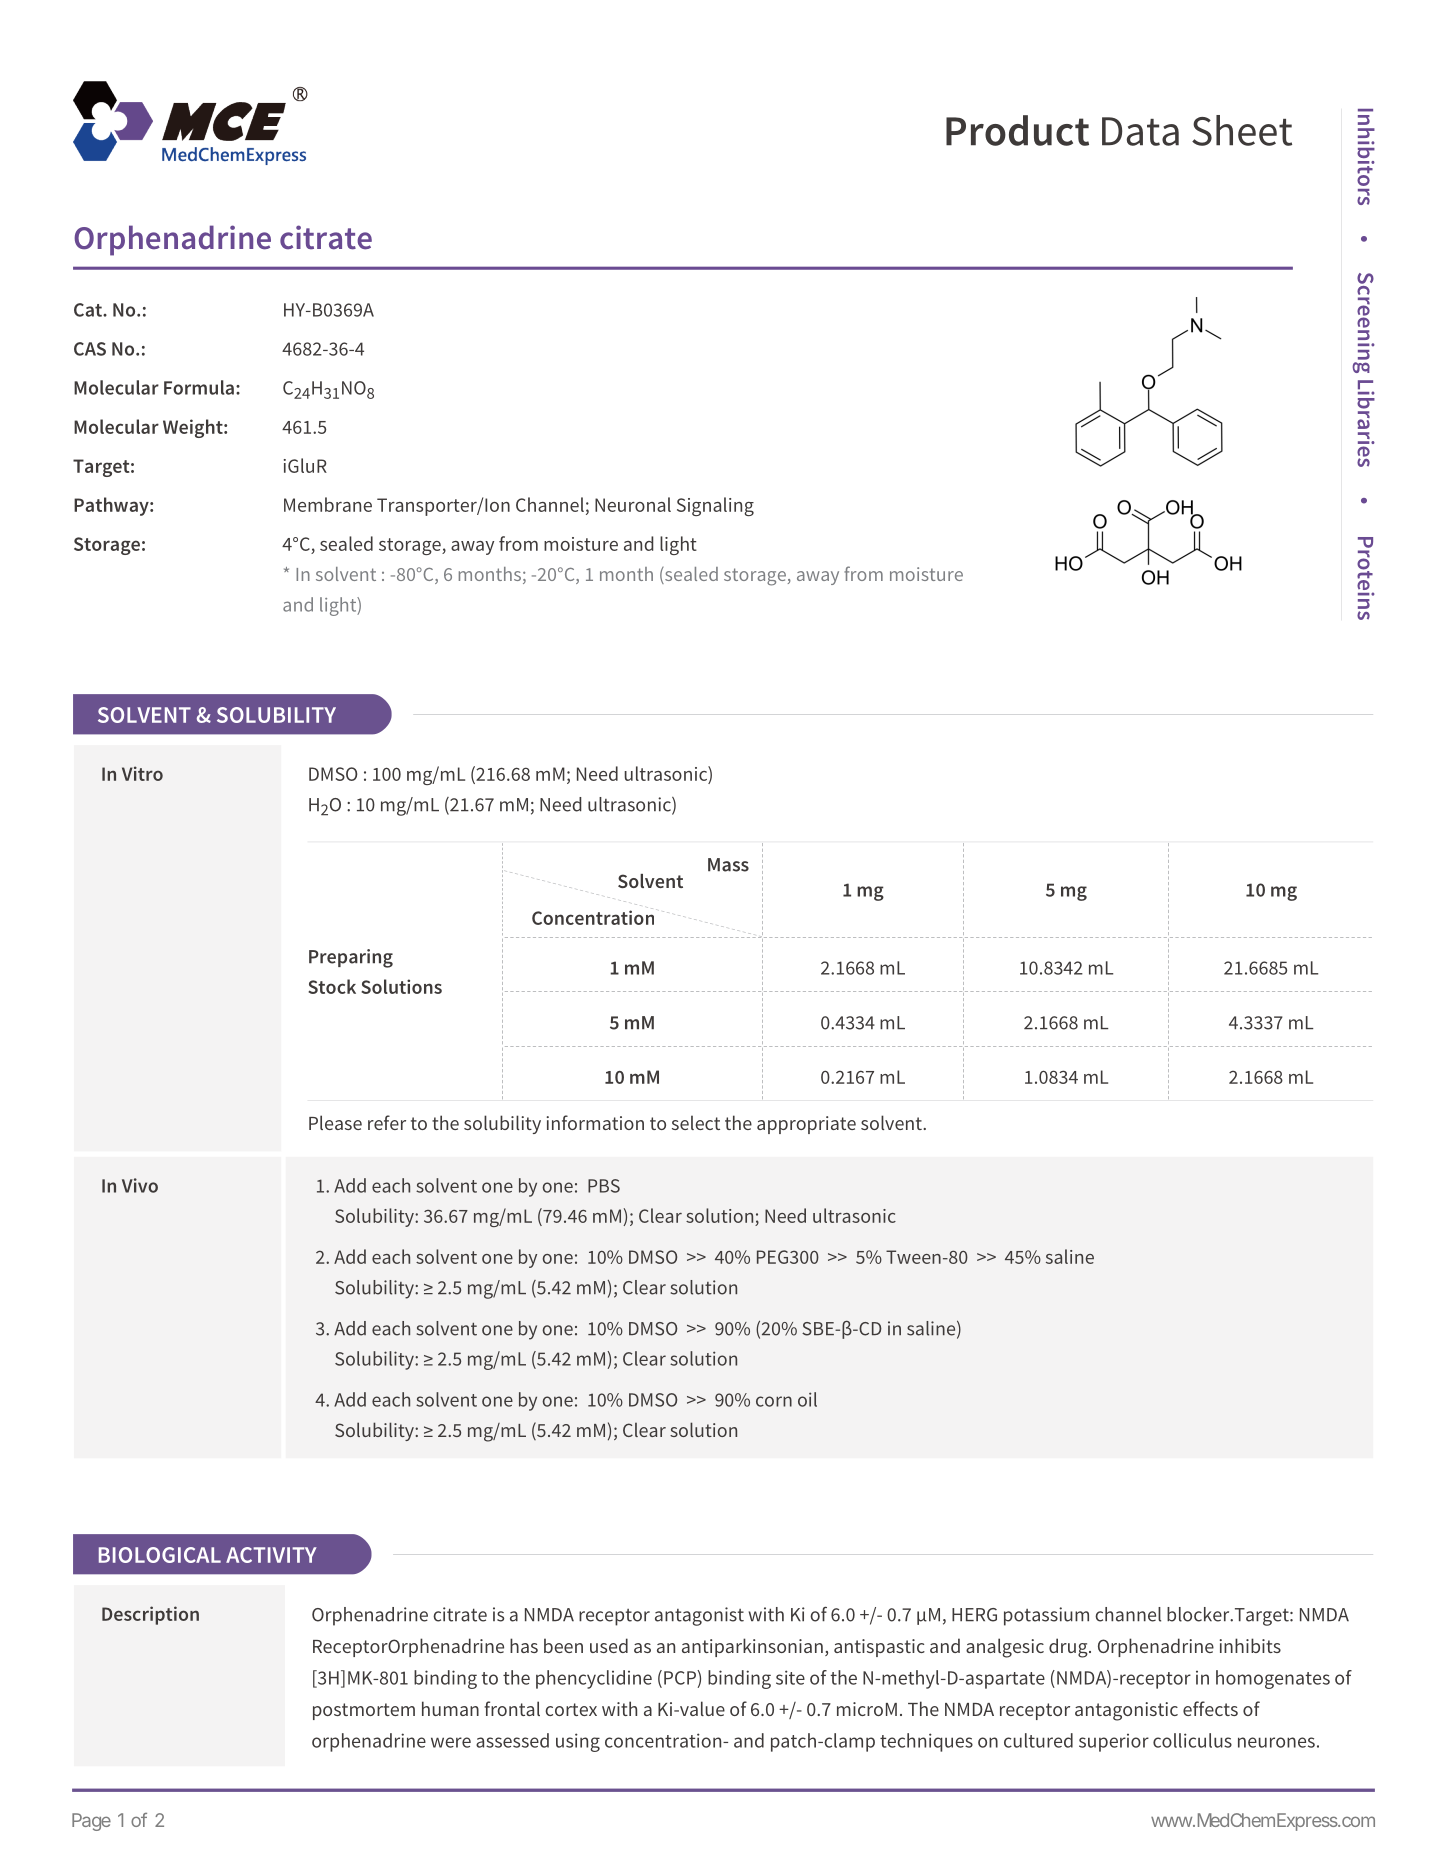 The image size is (1447, 1873). I want to click on oil, so click(807, 1399).
